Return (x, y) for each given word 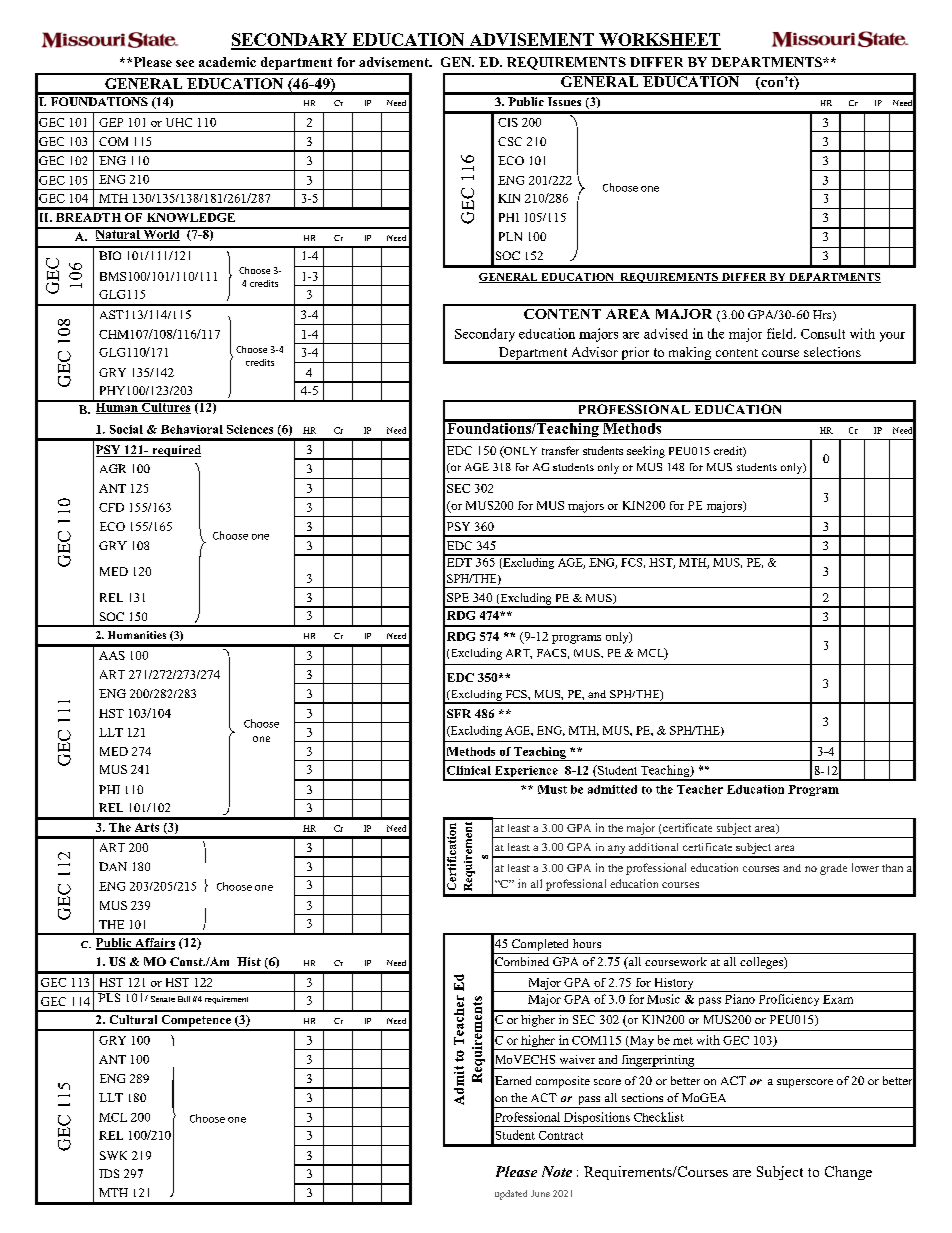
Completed (540, 946)
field (781, 333)
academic (227, 62)
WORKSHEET (659, 41)
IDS (109, 1173)
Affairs (154, 944)
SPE (458, 597)
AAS (112, 655)
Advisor (595, 352)
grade (833, 869)
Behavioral (192, 429)
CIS (508, 122)
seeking (646, 452)
